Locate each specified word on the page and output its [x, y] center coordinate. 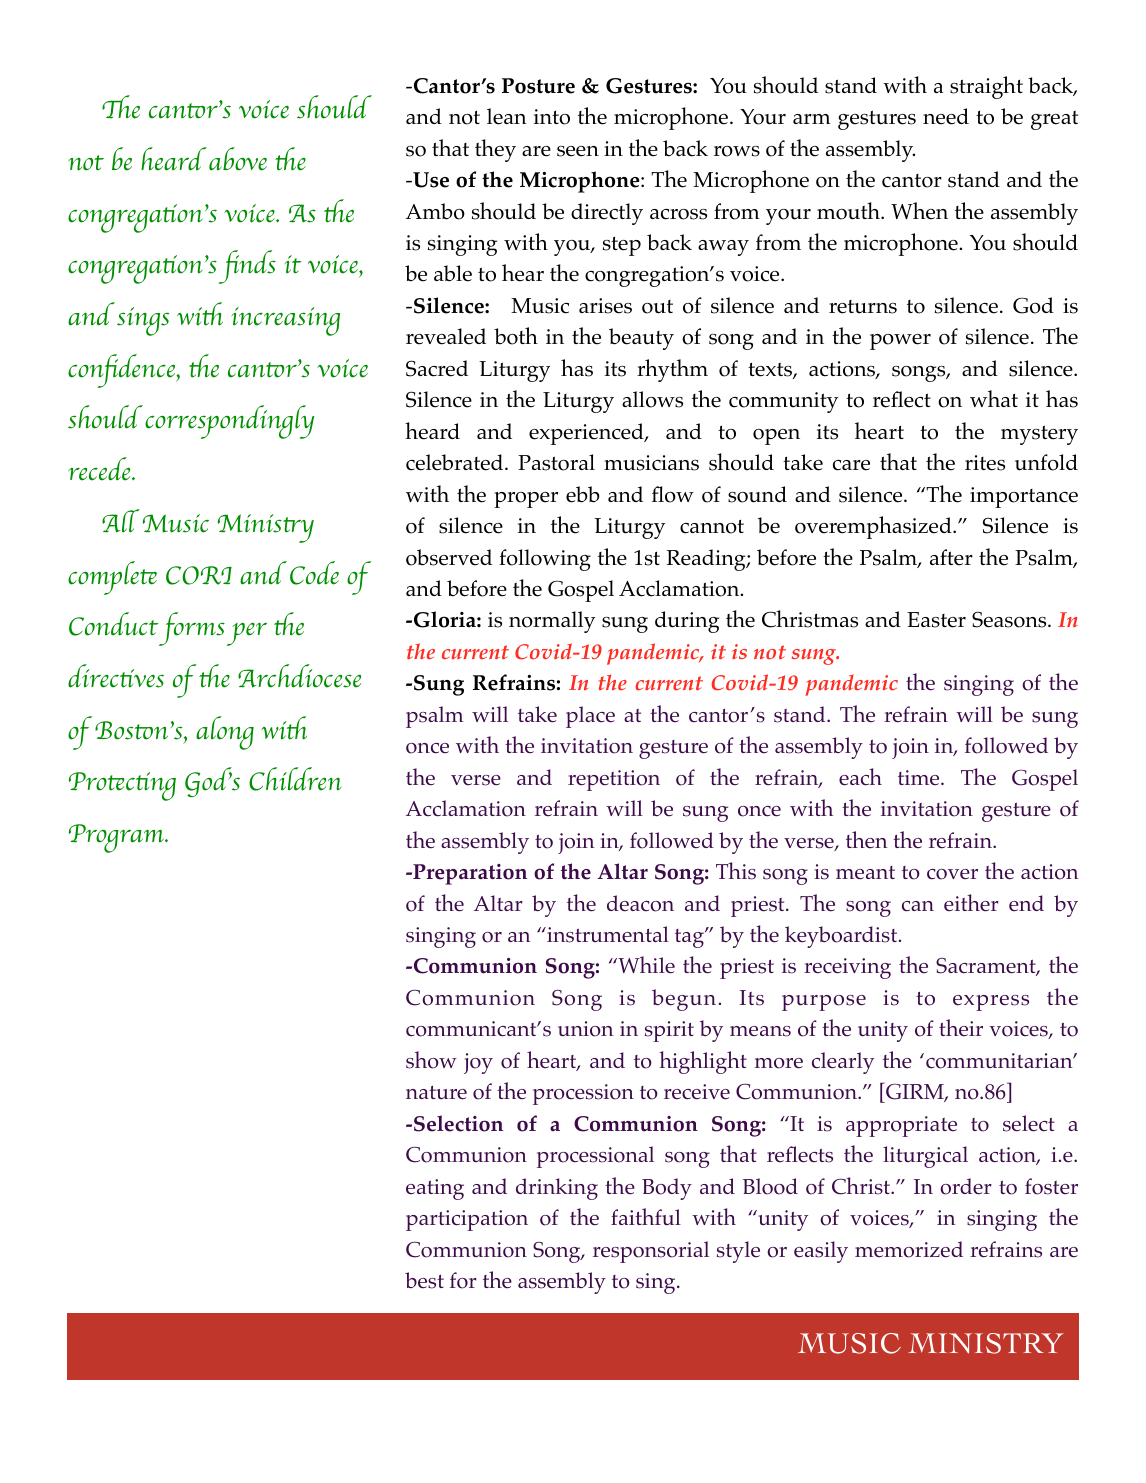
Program [117, 838]
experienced [587, 434]
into [552, 117]
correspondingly [230, 422]
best [424, 1280]
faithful [646, 1216]
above [238, 159]
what [994, 398]
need [946, 116]
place [590, 717]
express [991, 1003]
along [225, 733]
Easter [936, 620]
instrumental [607, 934]
